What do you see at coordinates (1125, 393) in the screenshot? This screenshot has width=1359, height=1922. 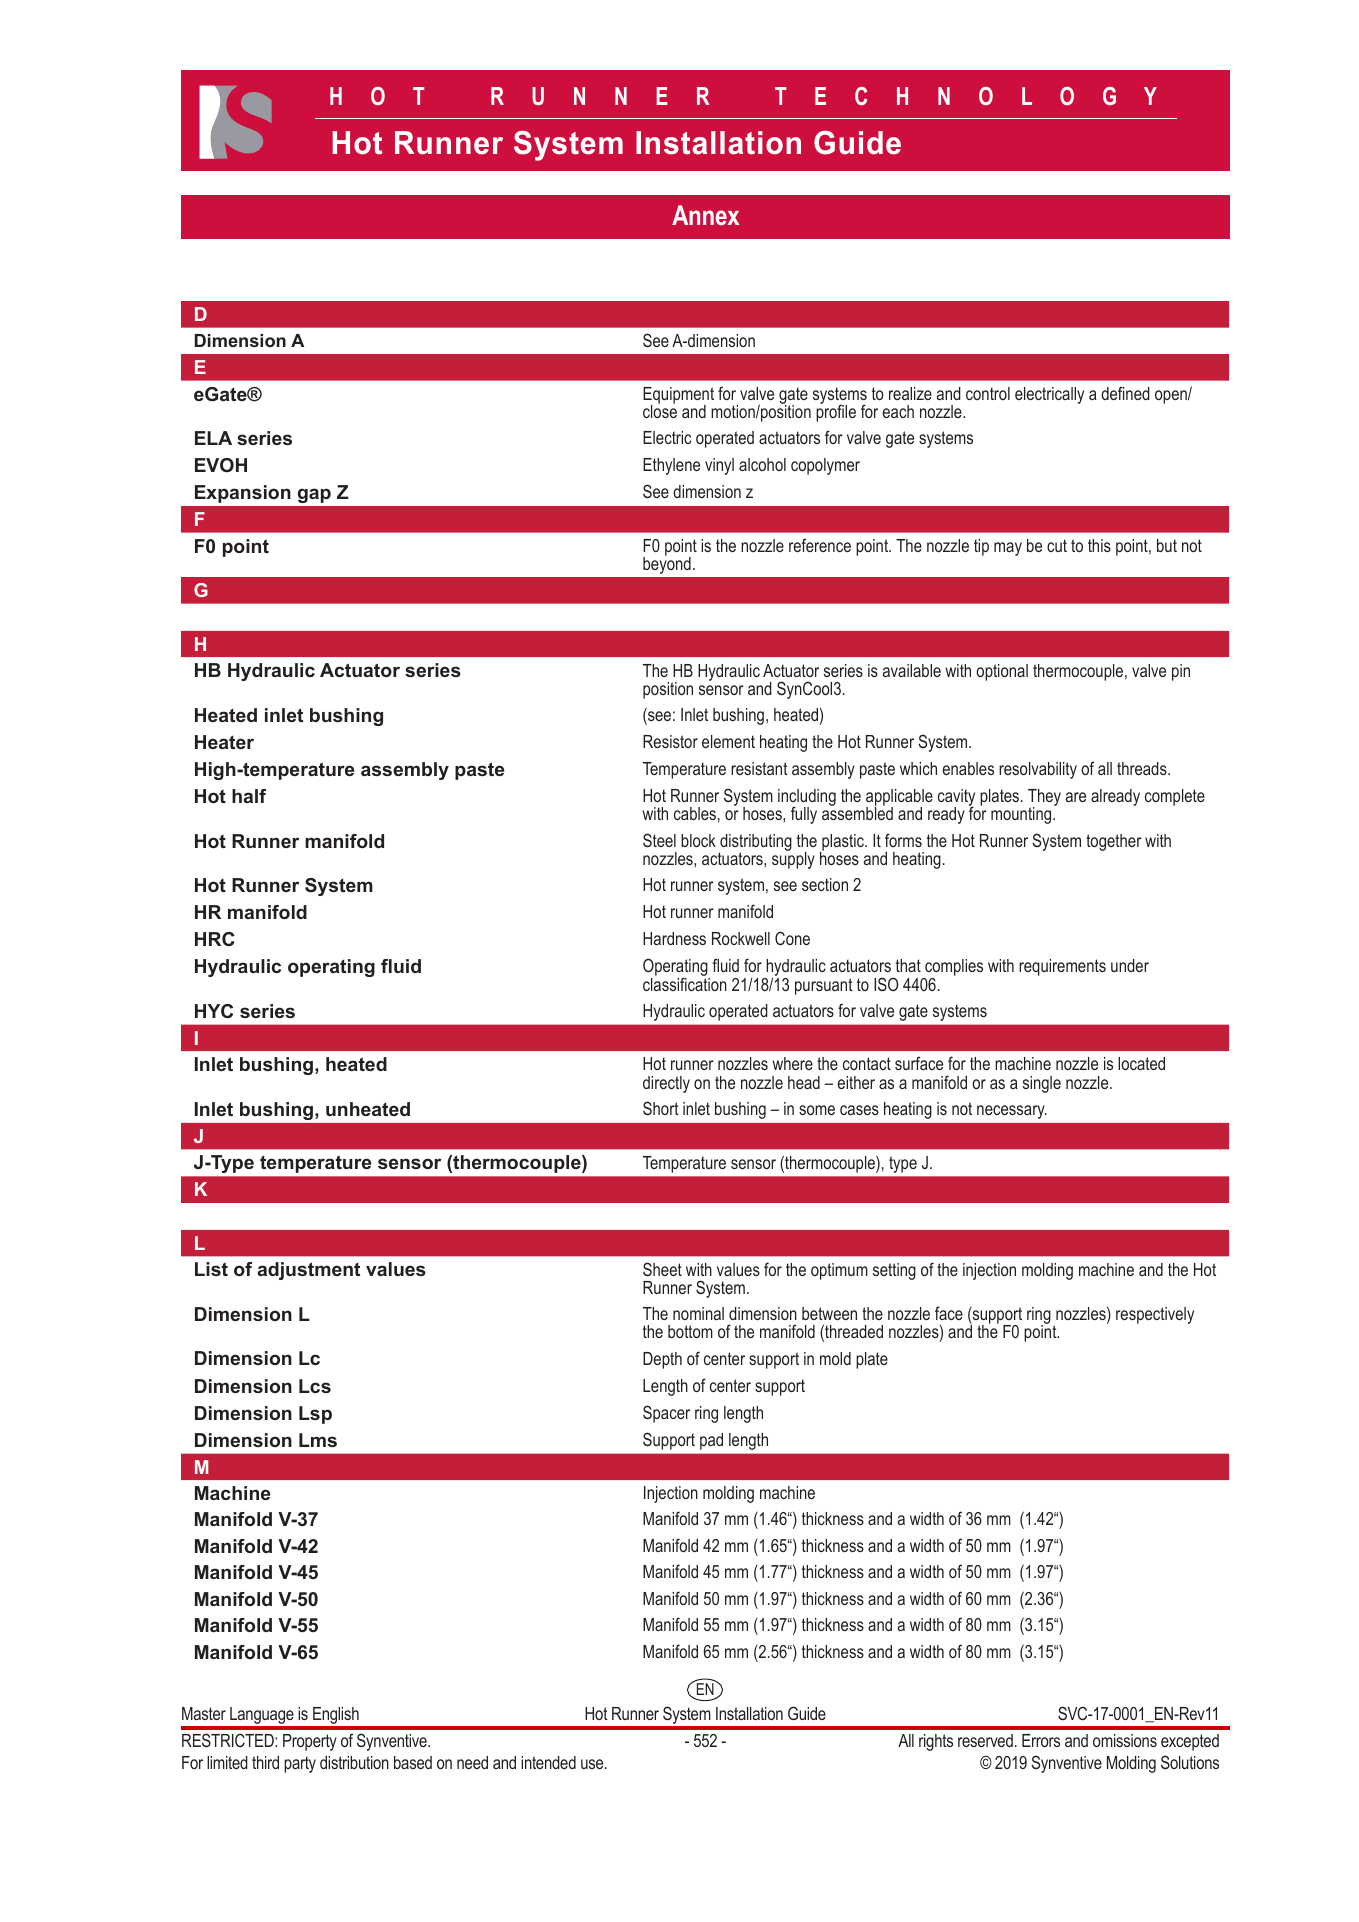 I see `defined` at bounding box center [1125, 393].
